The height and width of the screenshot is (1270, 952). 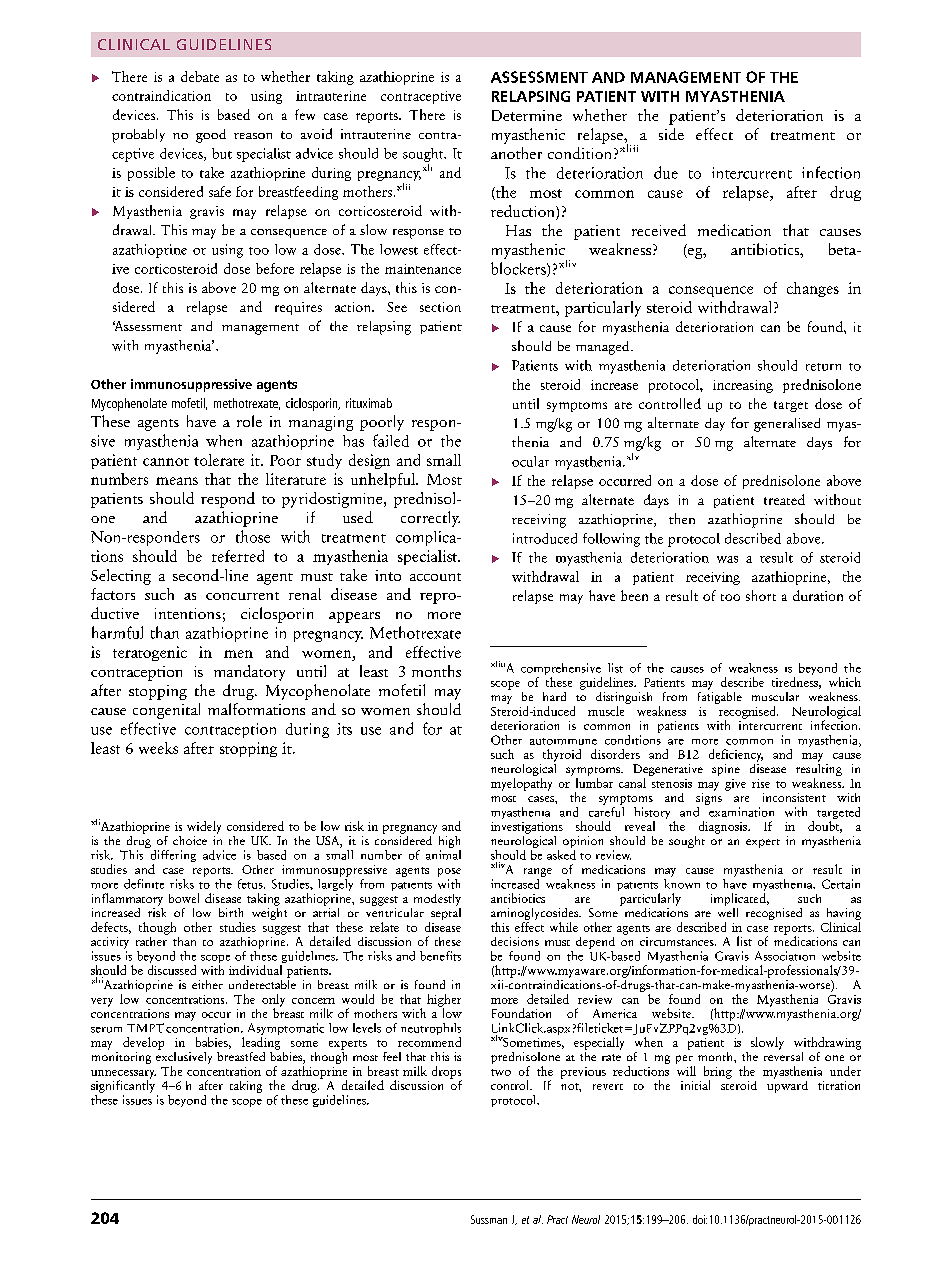 I want to click on deficiency, so click(x=736, y=755).
